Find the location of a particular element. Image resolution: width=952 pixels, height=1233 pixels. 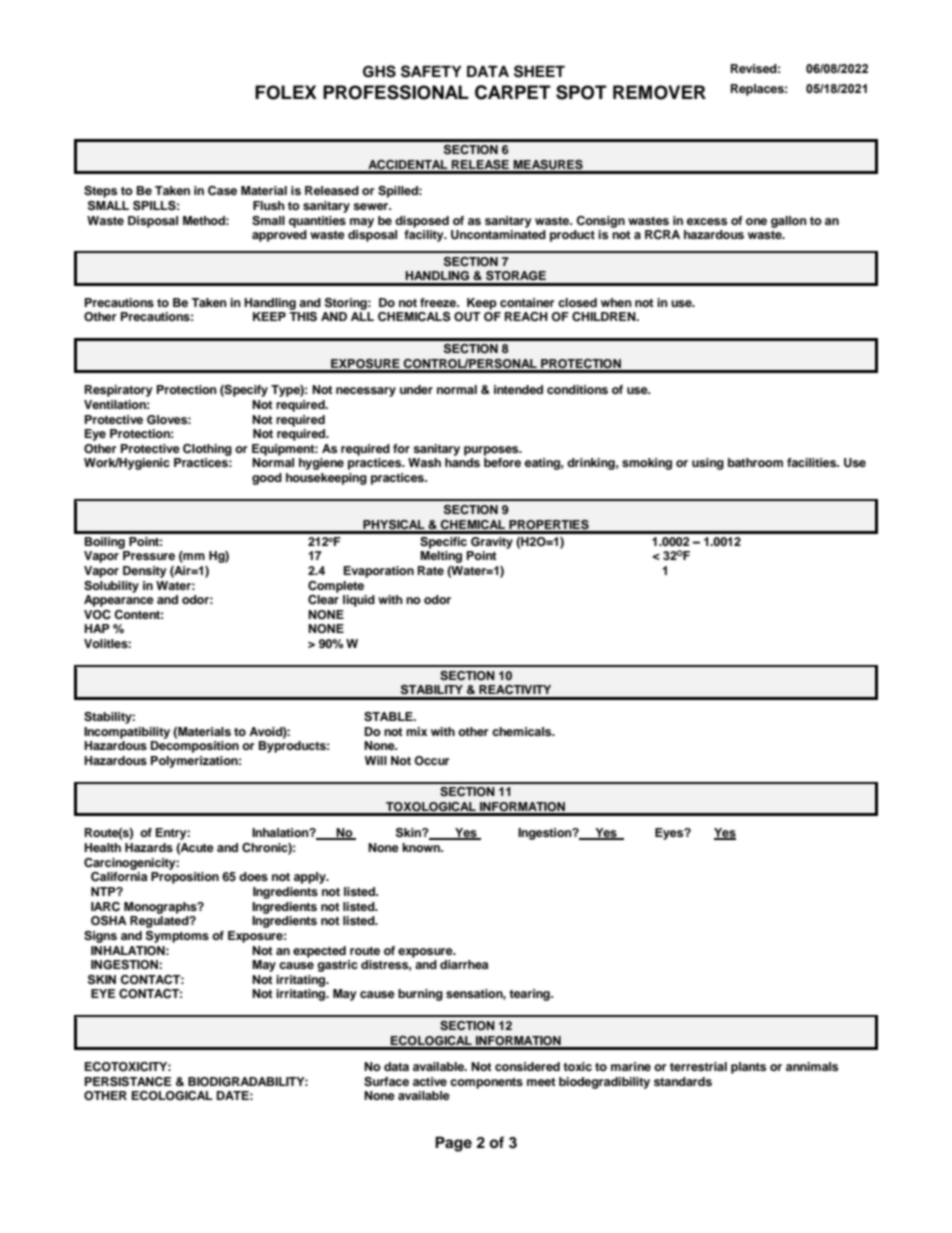

standards is located at coordinates (683, 1081).
